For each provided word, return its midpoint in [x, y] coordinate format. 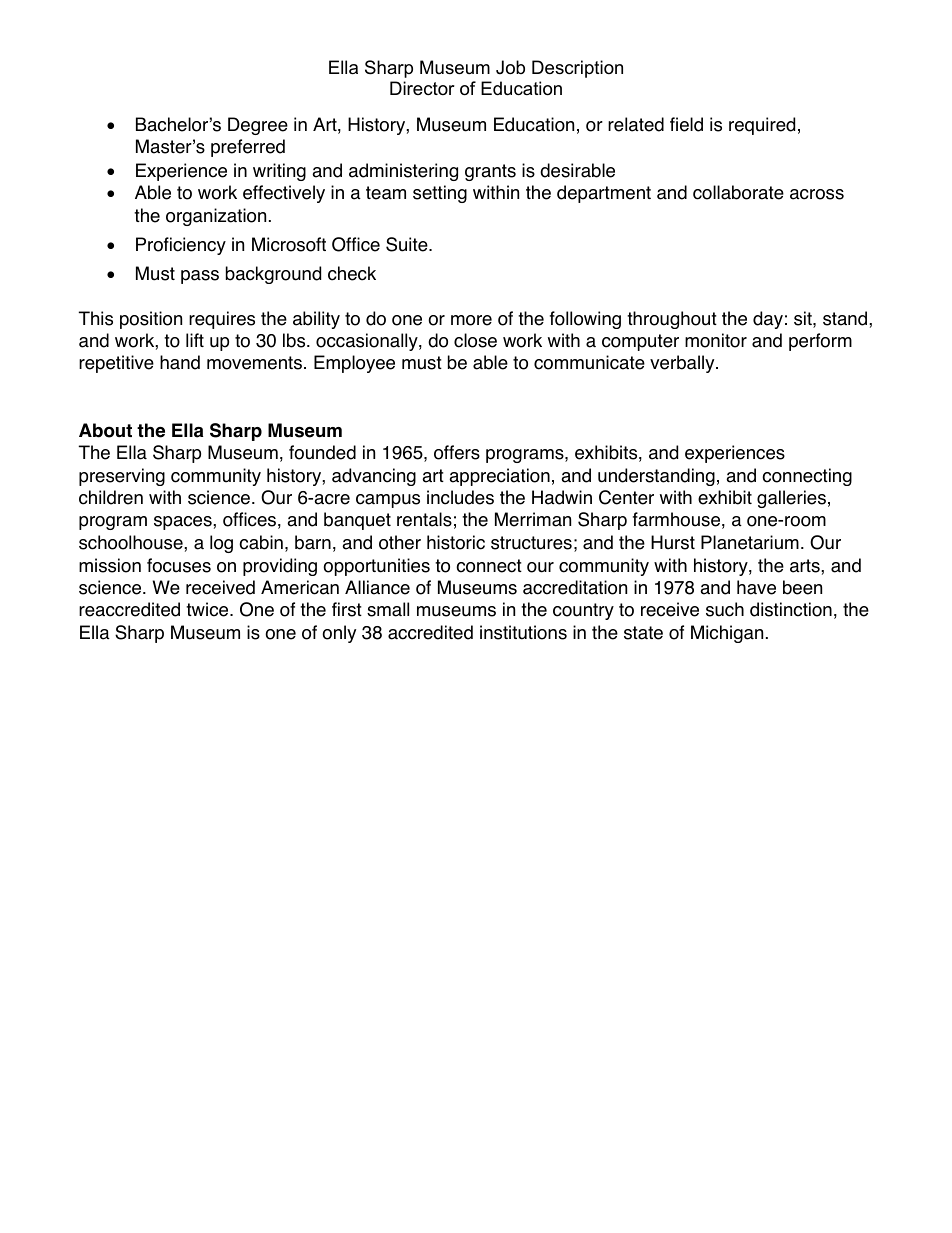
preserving [122, 477]
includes [460, 497]
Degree [258, 126]
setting [440, 194]
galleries [791, 499]
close [475, 340]
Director [422, 88]
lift [195, 340]
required [762, 126]
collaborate [738, 192]
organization [216, 217]
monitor [716, 340]
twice [208, 609]
